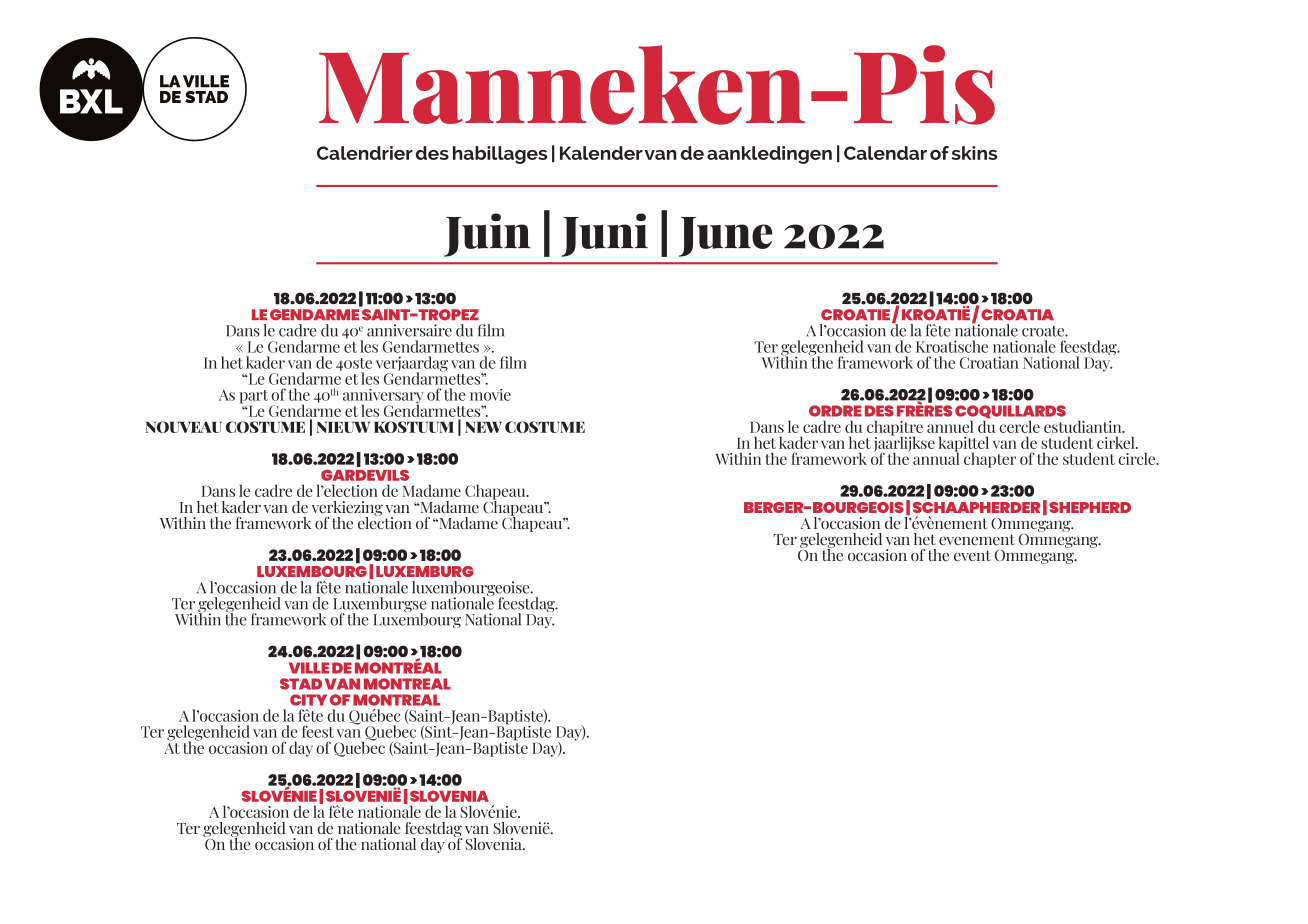 The width and height of the page is (1308, 924). What do you see at coordinates (1090, 507) in the page?
I see `SHEPHERD` at bounding box center [1090, 507].
